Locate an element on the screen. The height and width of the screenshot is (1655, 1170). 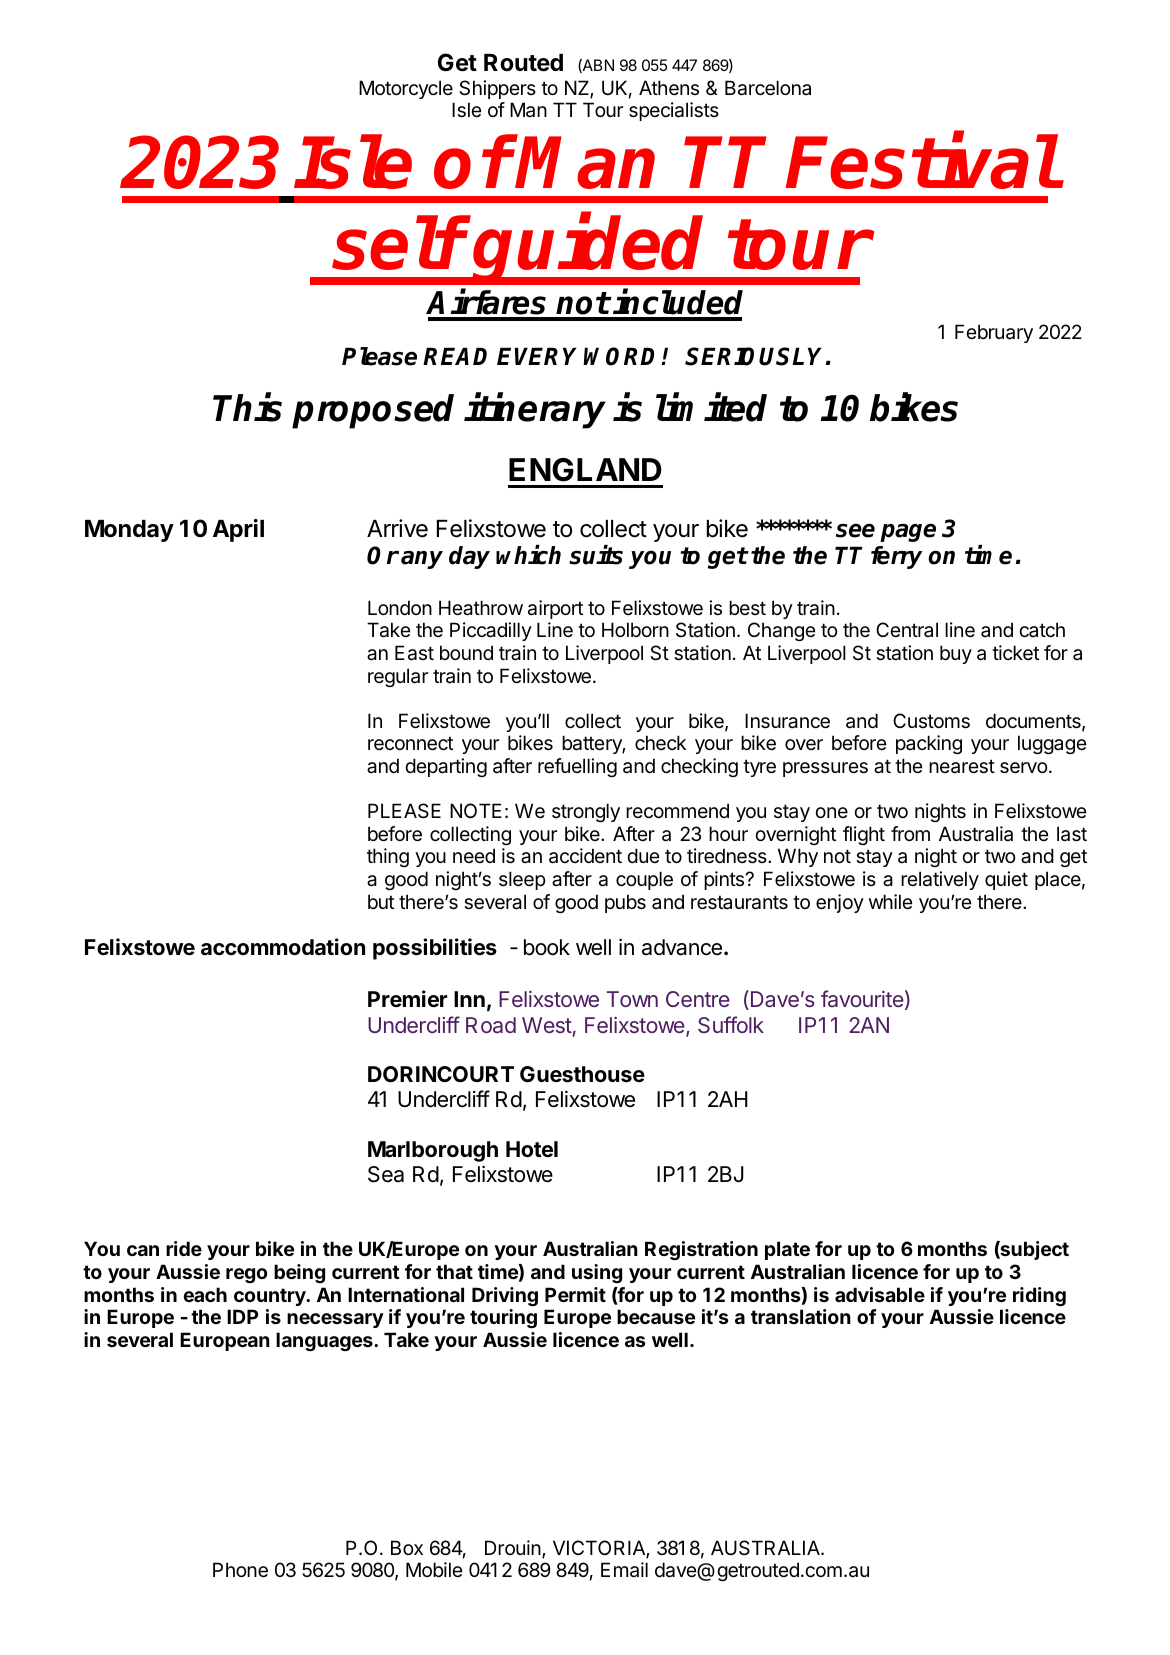
thing is located at coordinates (388, 857).
